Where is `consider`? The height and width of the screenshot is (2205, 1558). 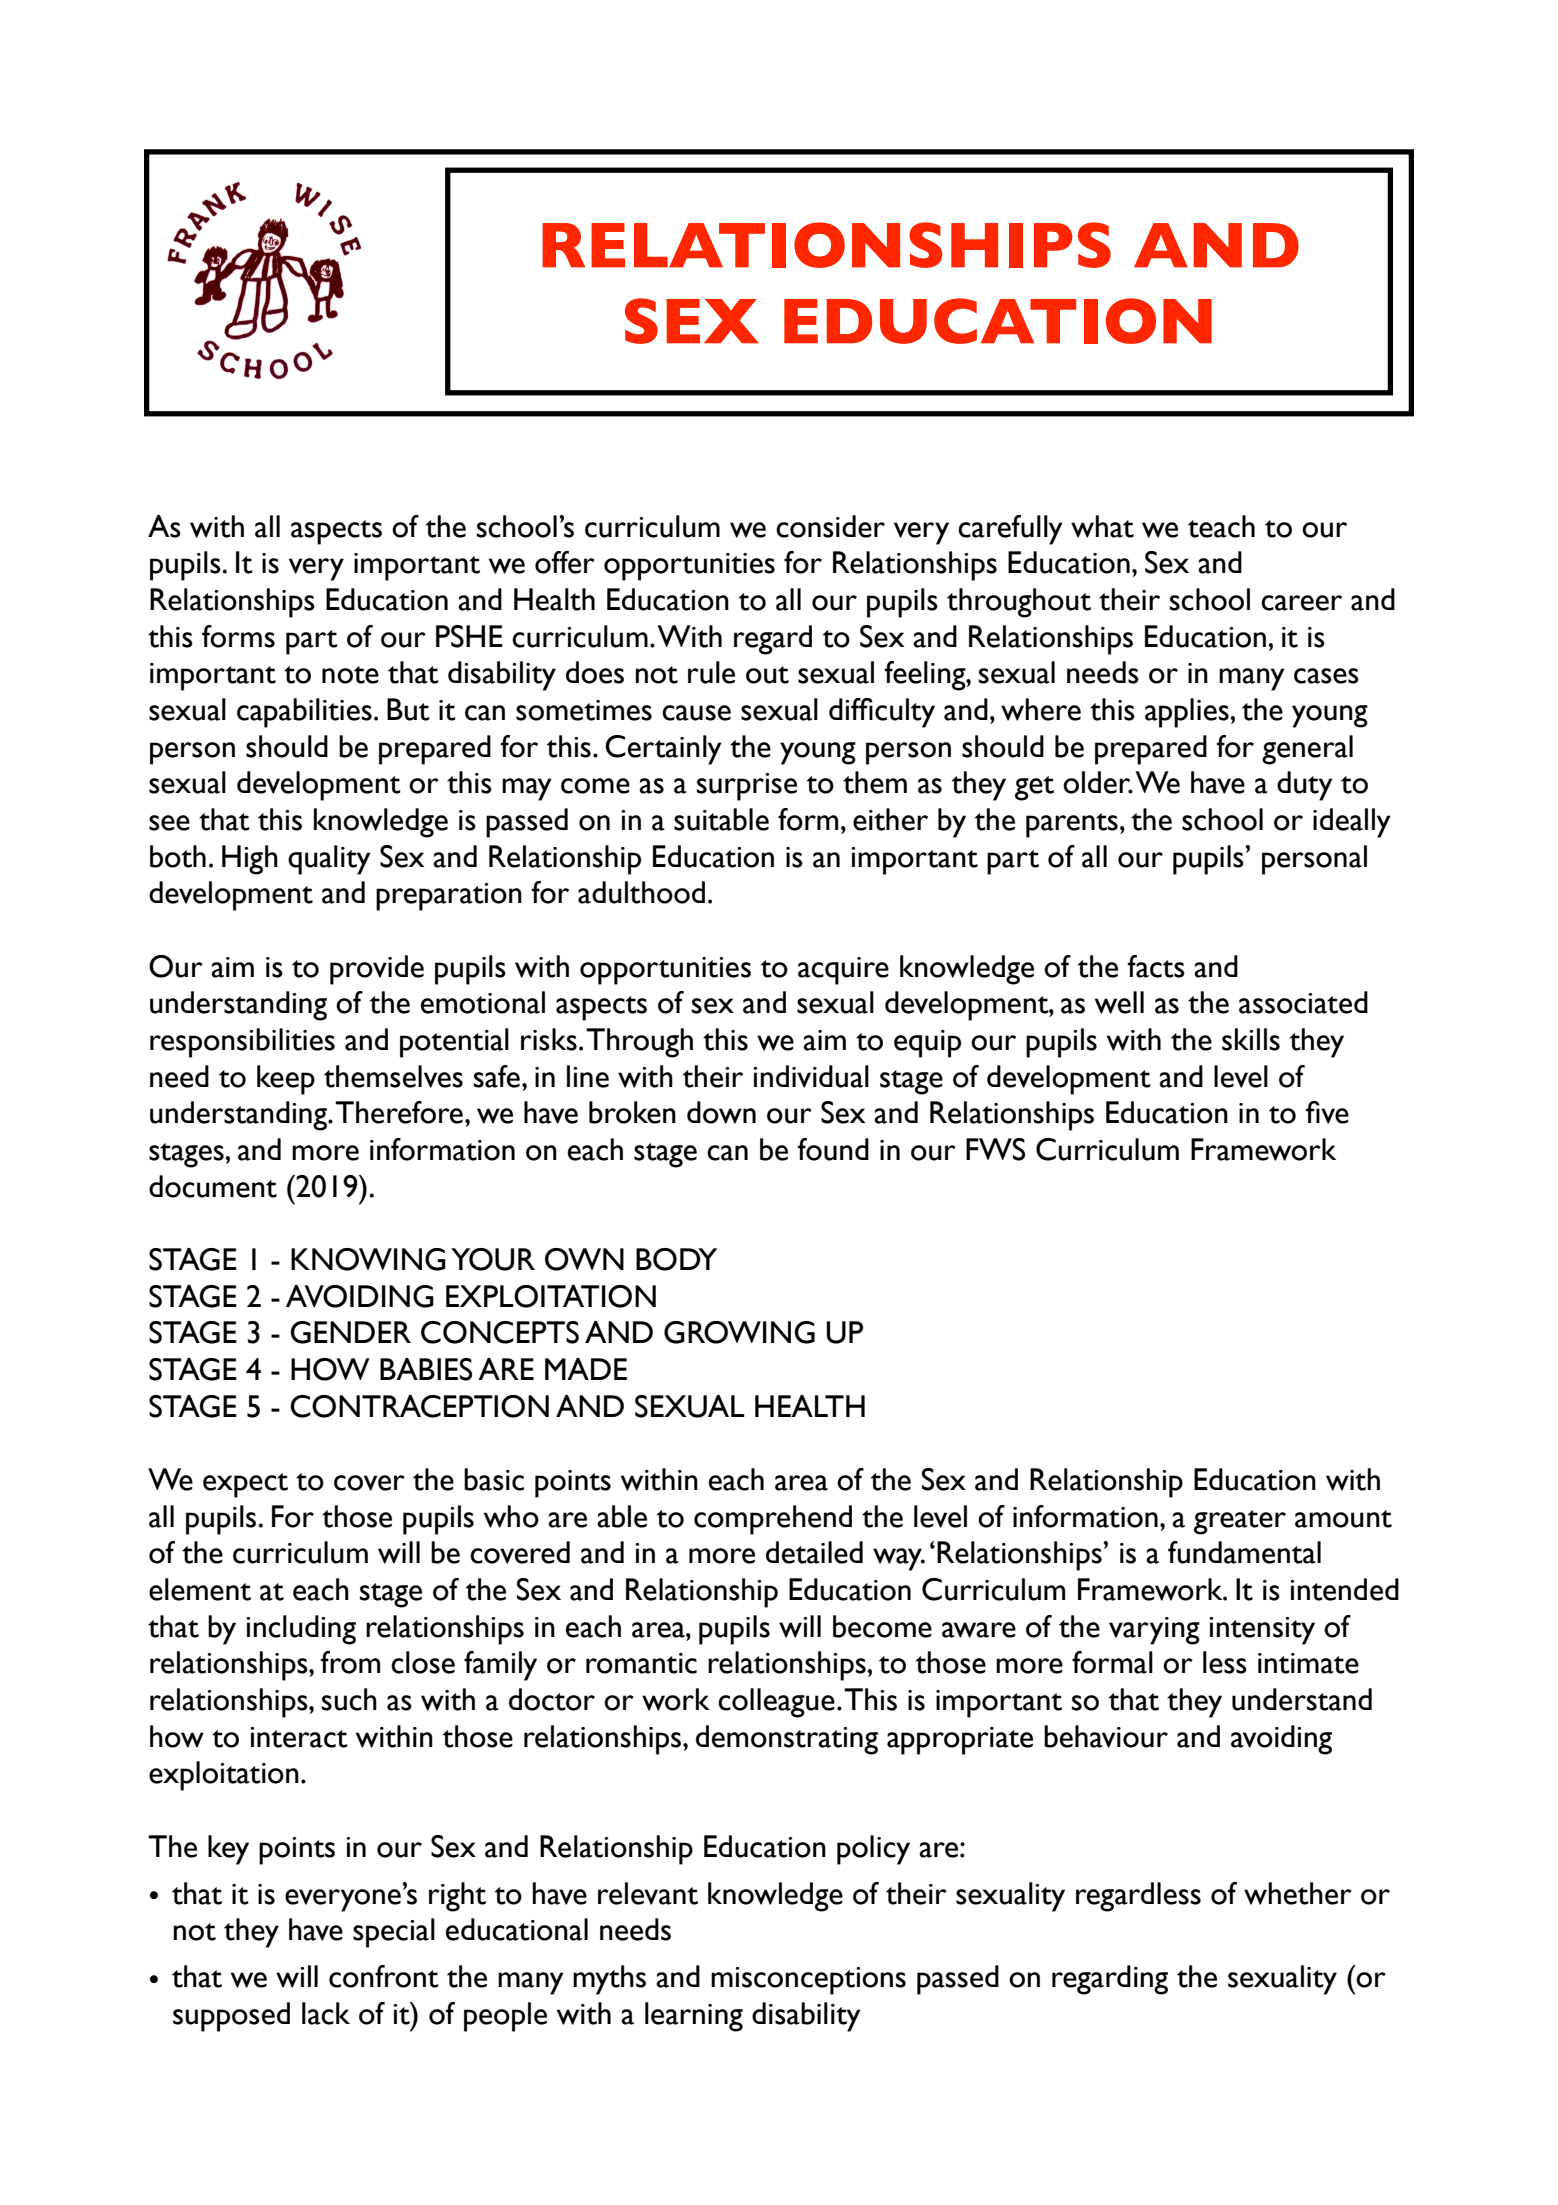
consider is located at coordinates (830, 526).
